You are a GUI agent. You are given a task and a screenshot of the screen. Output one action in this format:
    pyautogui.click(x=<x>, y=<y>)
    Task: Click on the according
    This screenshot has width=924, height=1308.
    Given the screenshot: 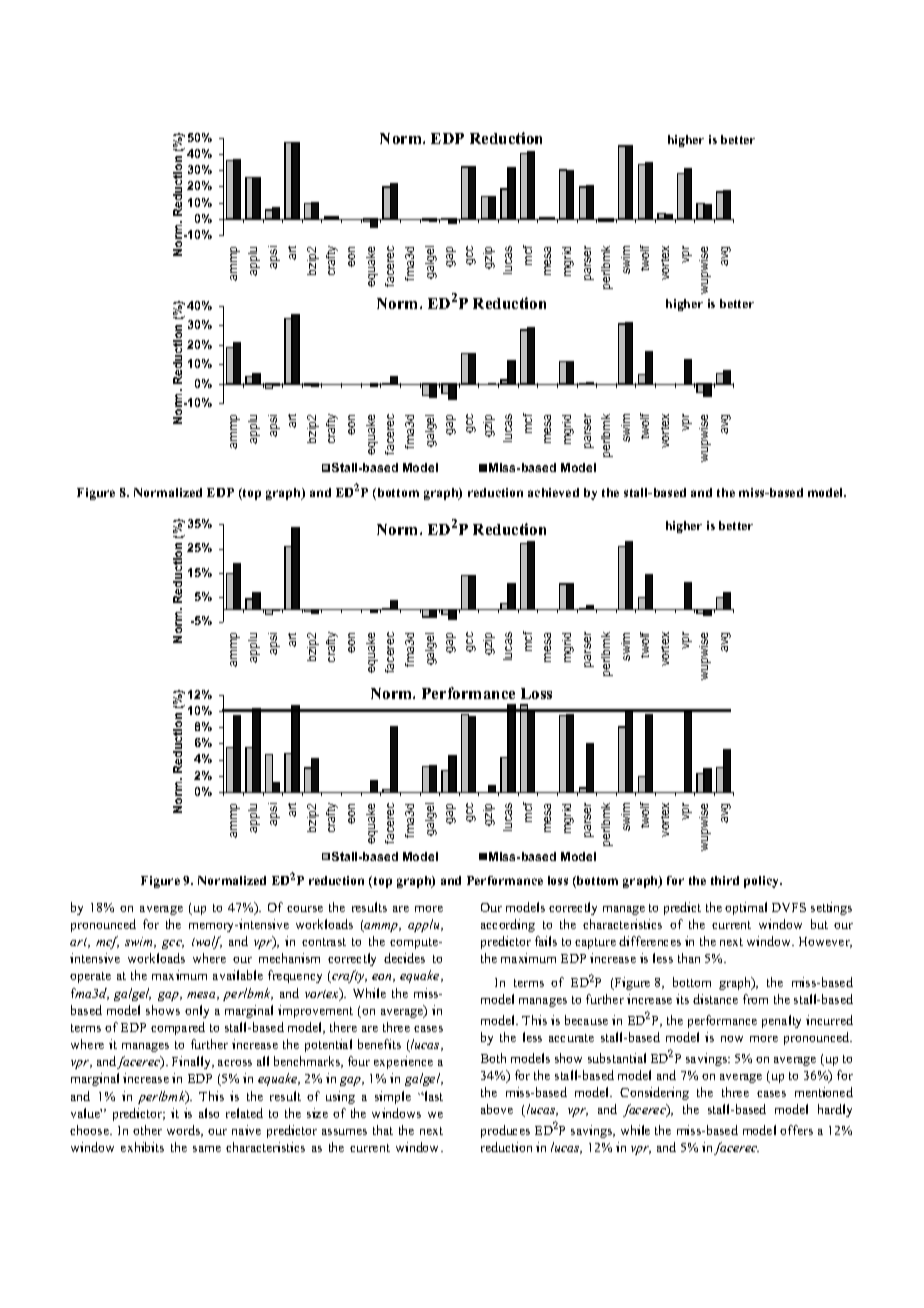 What is the action you would take?
    pyautogui.click(x=508, y=925)
